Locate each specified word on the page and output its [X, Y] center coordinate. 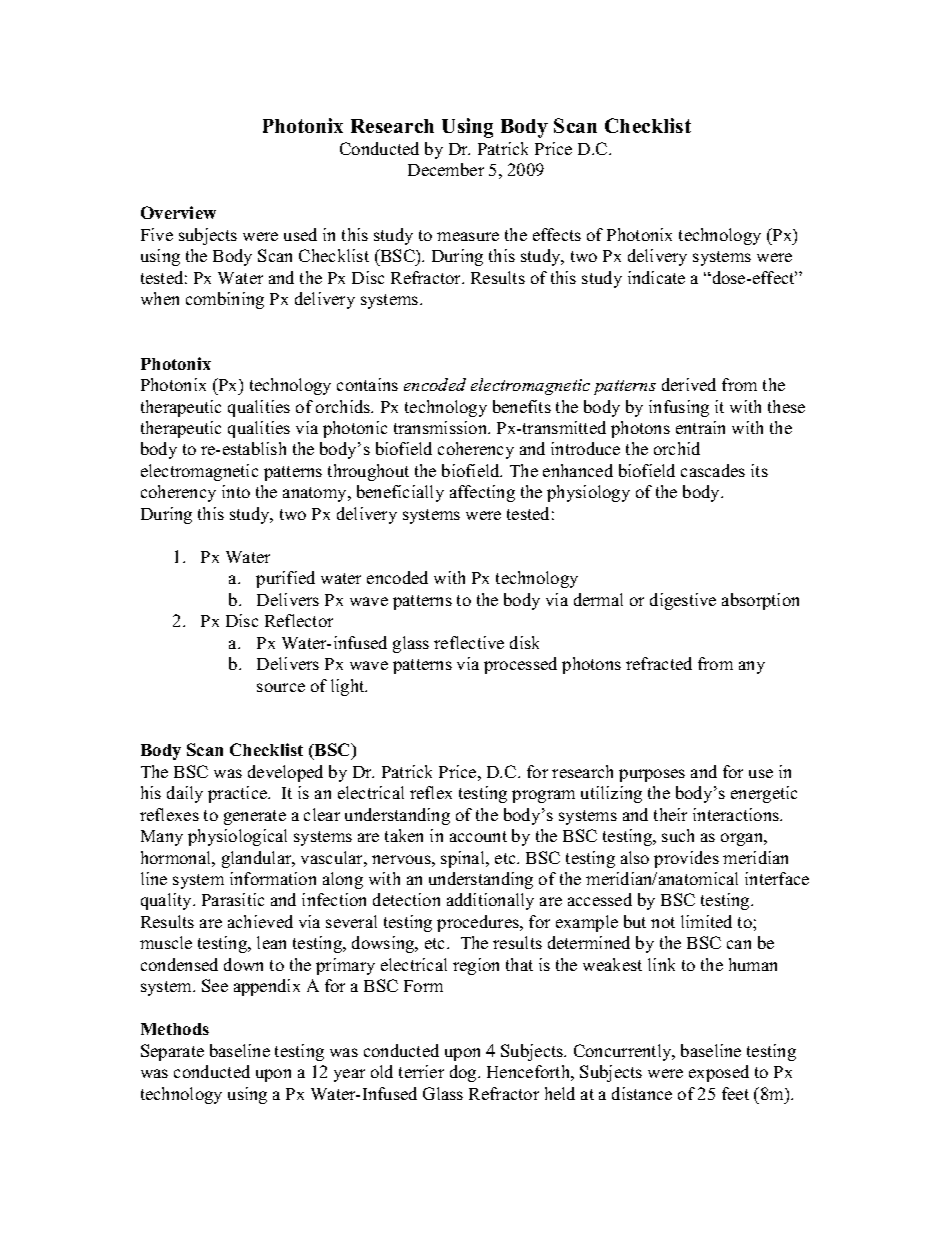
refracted [659, 663]
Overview [178, 212]
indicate [656, 277]
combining [225, 300]
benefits [522, 406]
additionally [490, 901]
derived [689, 384]
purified [285, 579]
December [446, 169]
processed [520, 665]
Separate [172, 1052]
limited [706, 921]
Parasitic [233, 899]
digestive [683, 601]
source [281, 687]
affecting [482, 493]
